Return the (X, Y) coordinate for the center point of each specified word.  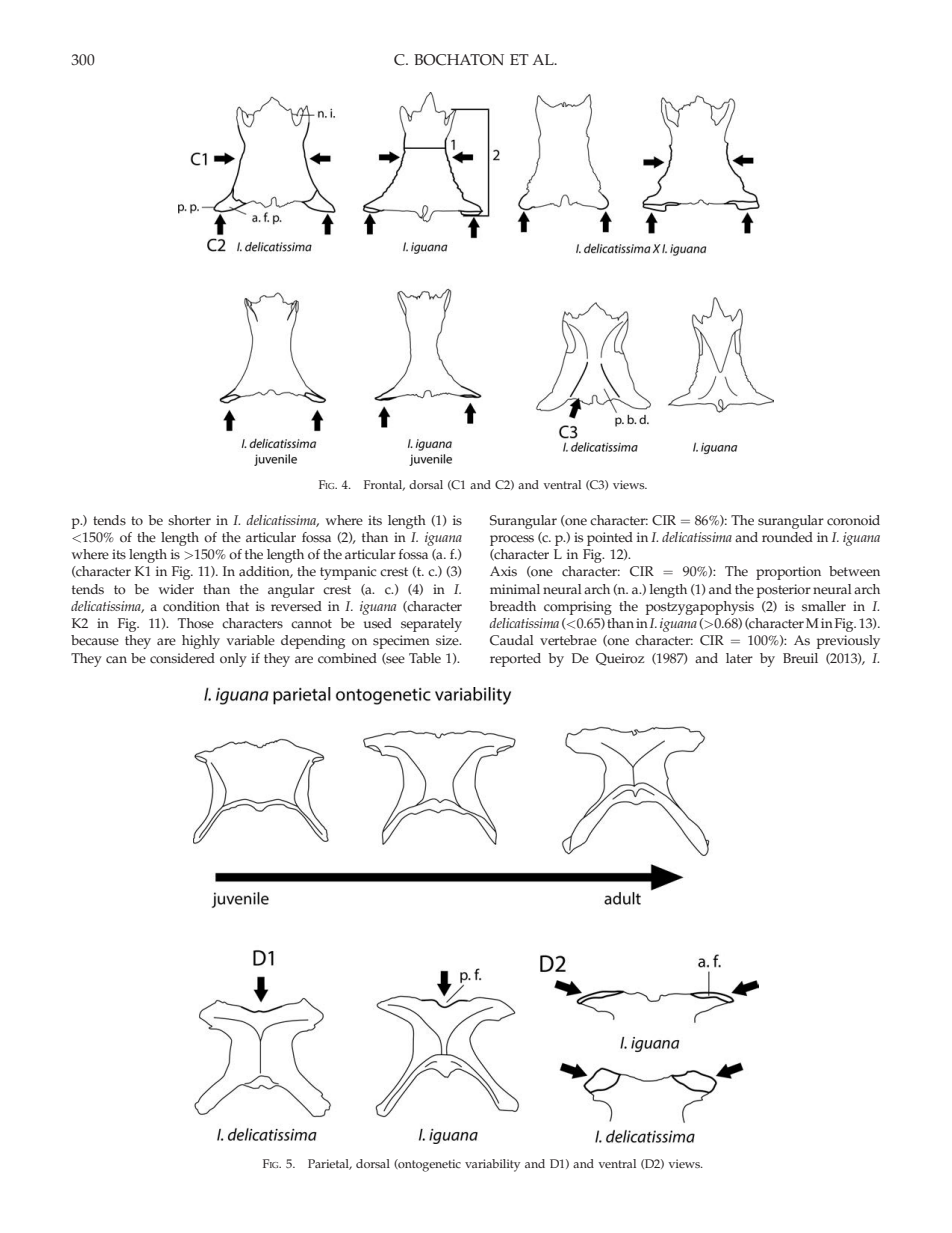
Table (425, 658)
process (512, 540)
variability (493, 1165)
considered (182, 658)
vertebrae (568, 640)
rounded (787, 537)
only (233, 660)
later (739, 658)
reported (515, 660)
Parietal (329, 1164)
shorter (189, 520)
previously (848, 642)
